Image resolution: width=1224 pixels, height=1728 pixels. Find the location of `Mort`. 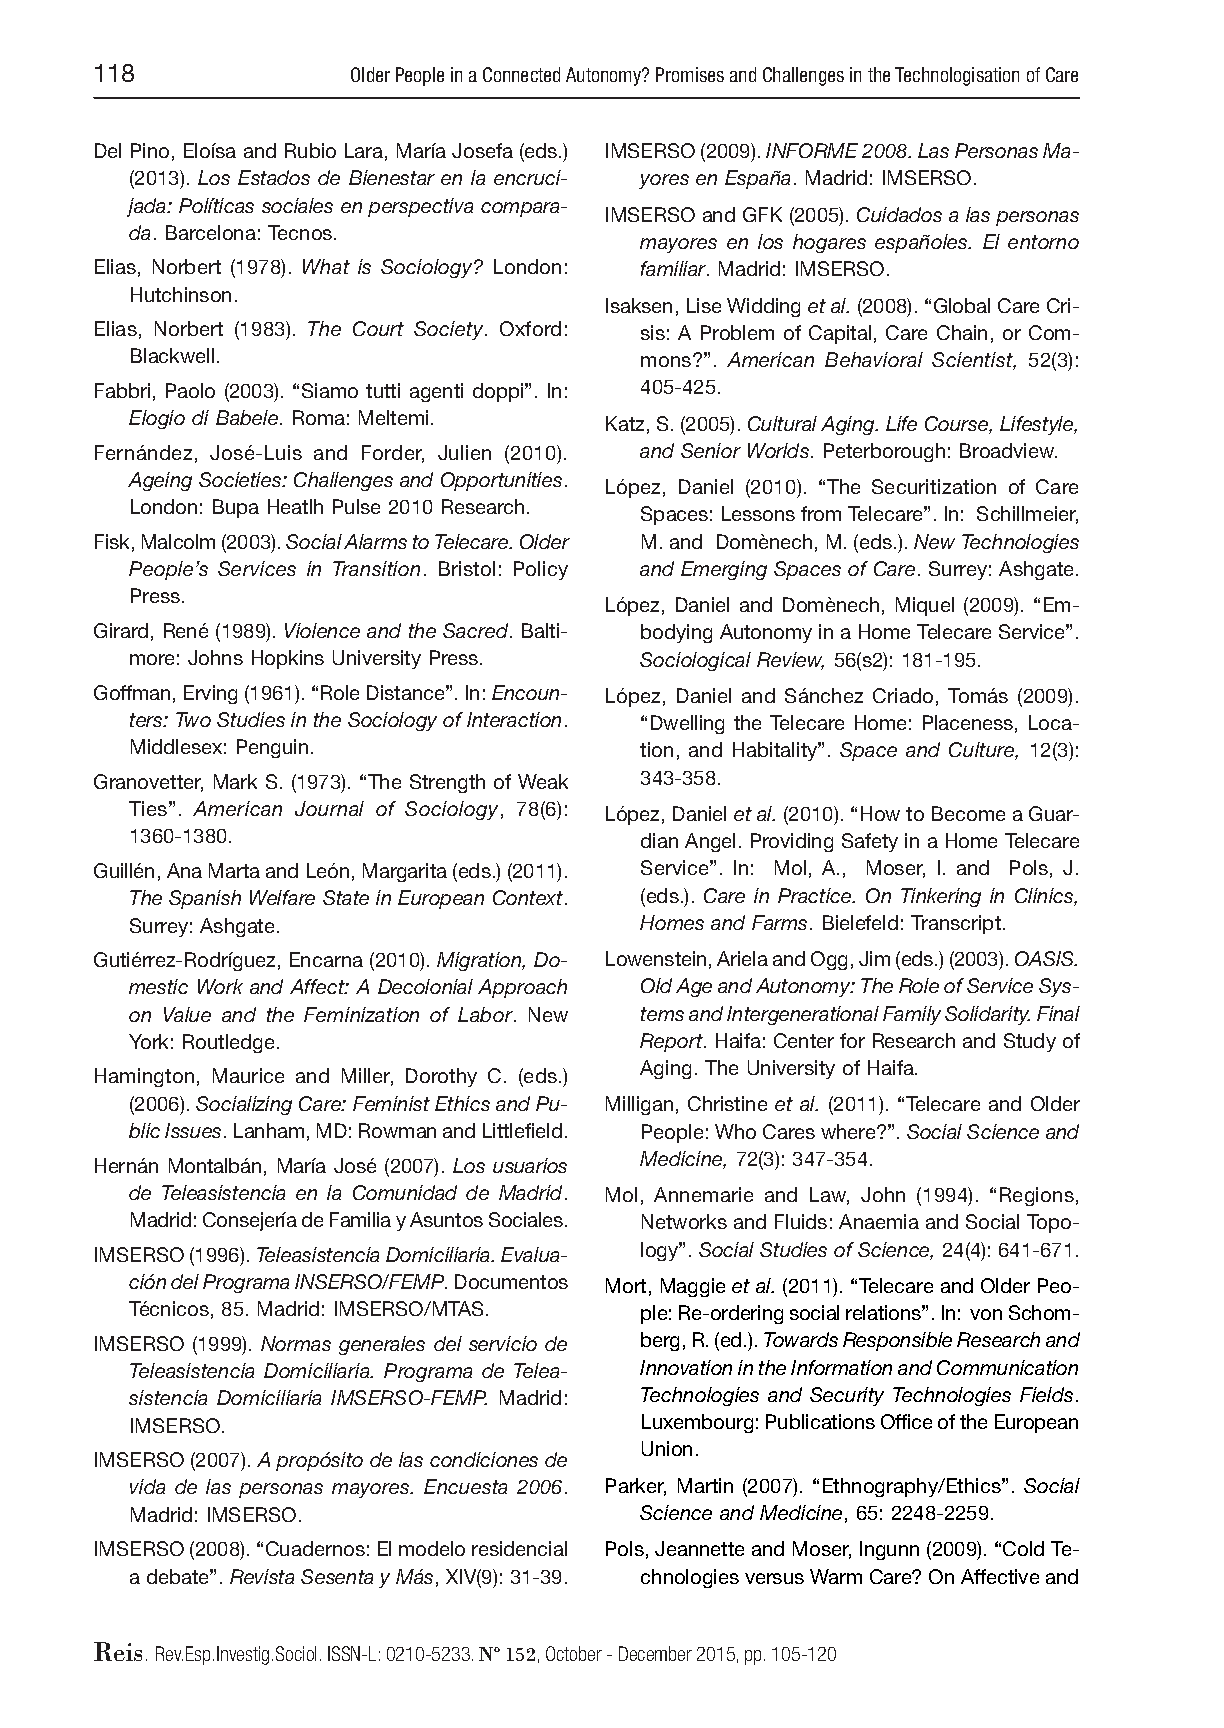

Mort is located at coordinates (626, 1285).
